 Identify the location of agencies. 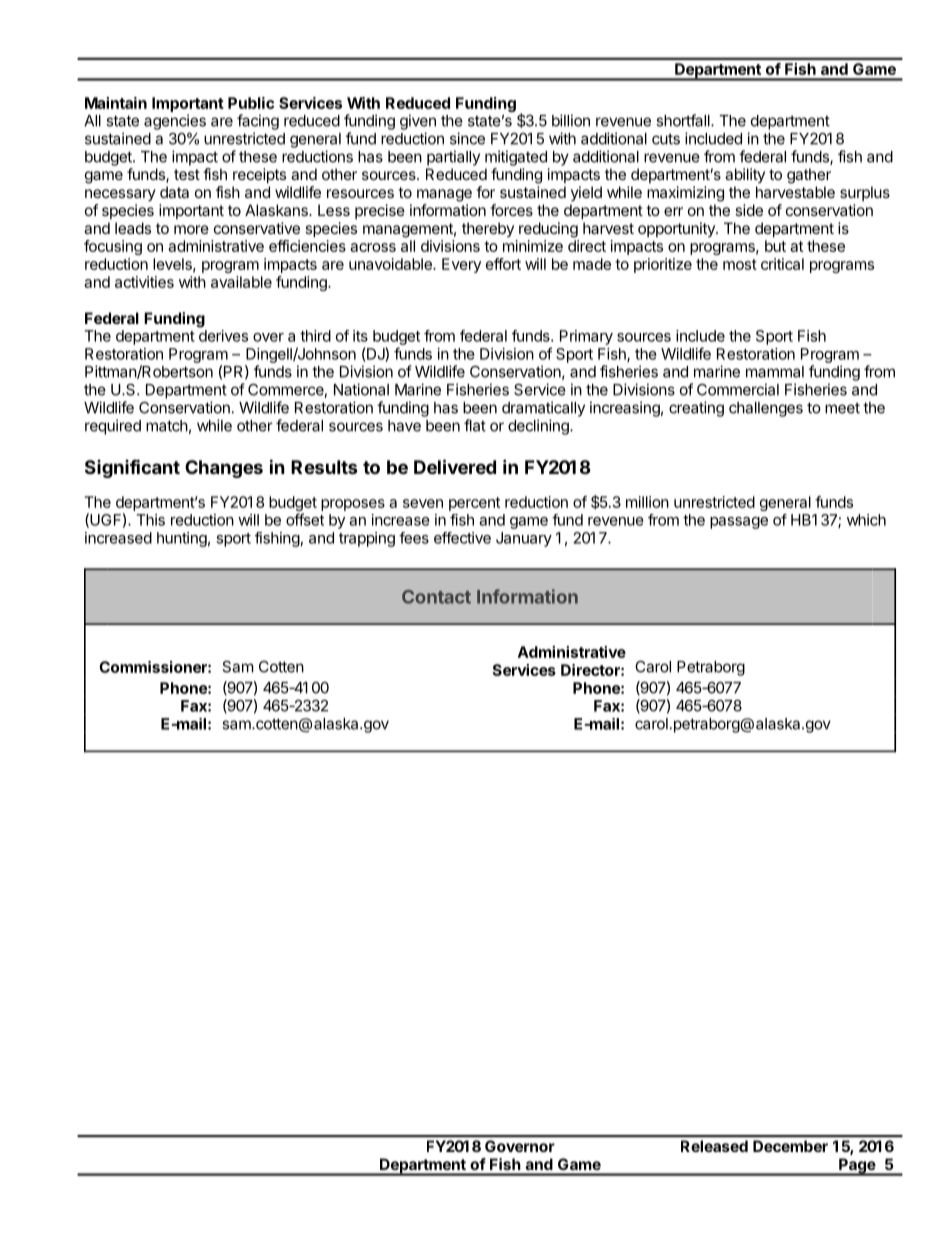
(175, 122).
